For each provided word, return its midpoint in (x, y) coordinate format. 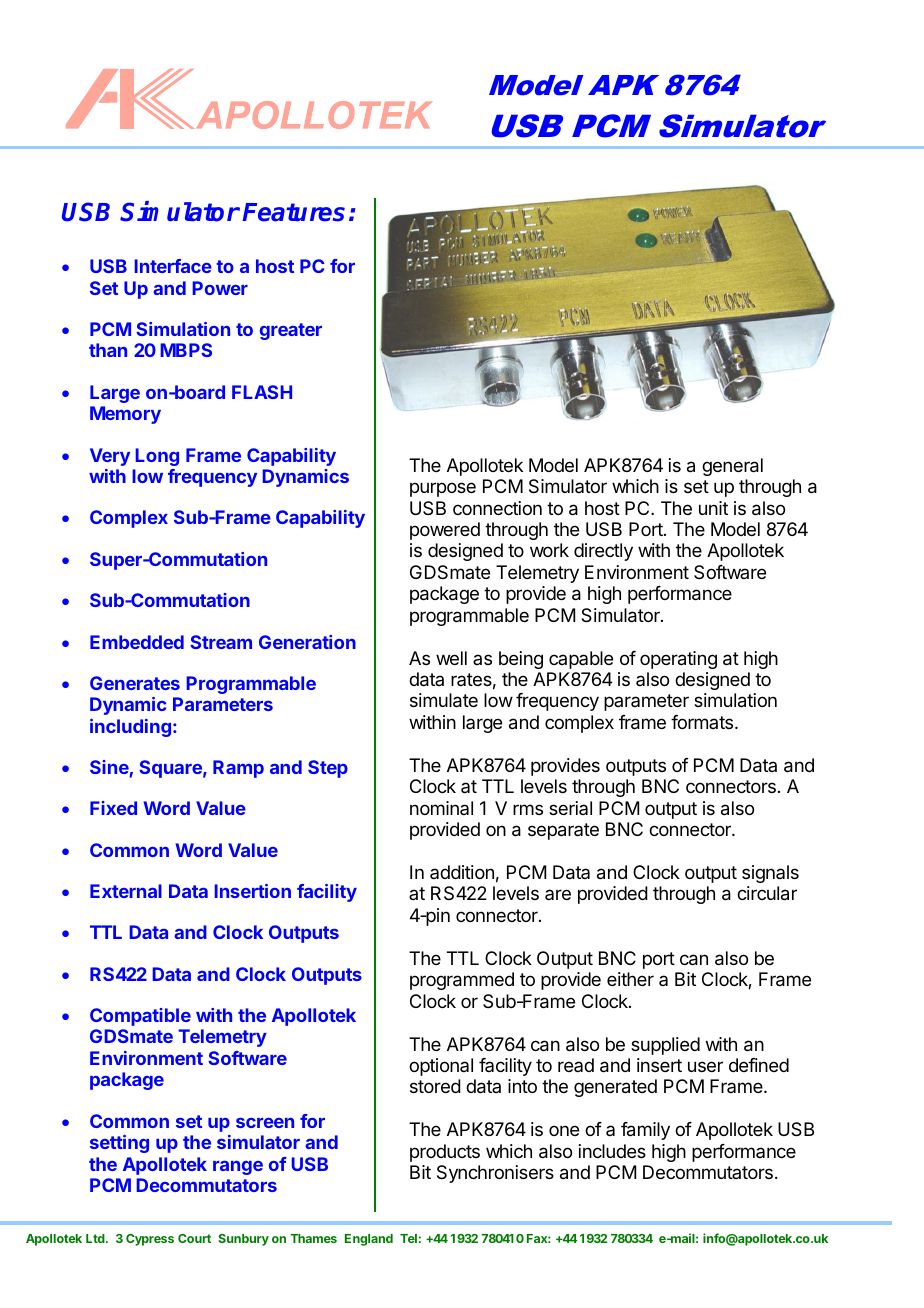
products (445, 1153)
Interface (173, 266)
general (732, 467)
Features (293, 212)
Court (194, 1238)
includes (612, 1151)
